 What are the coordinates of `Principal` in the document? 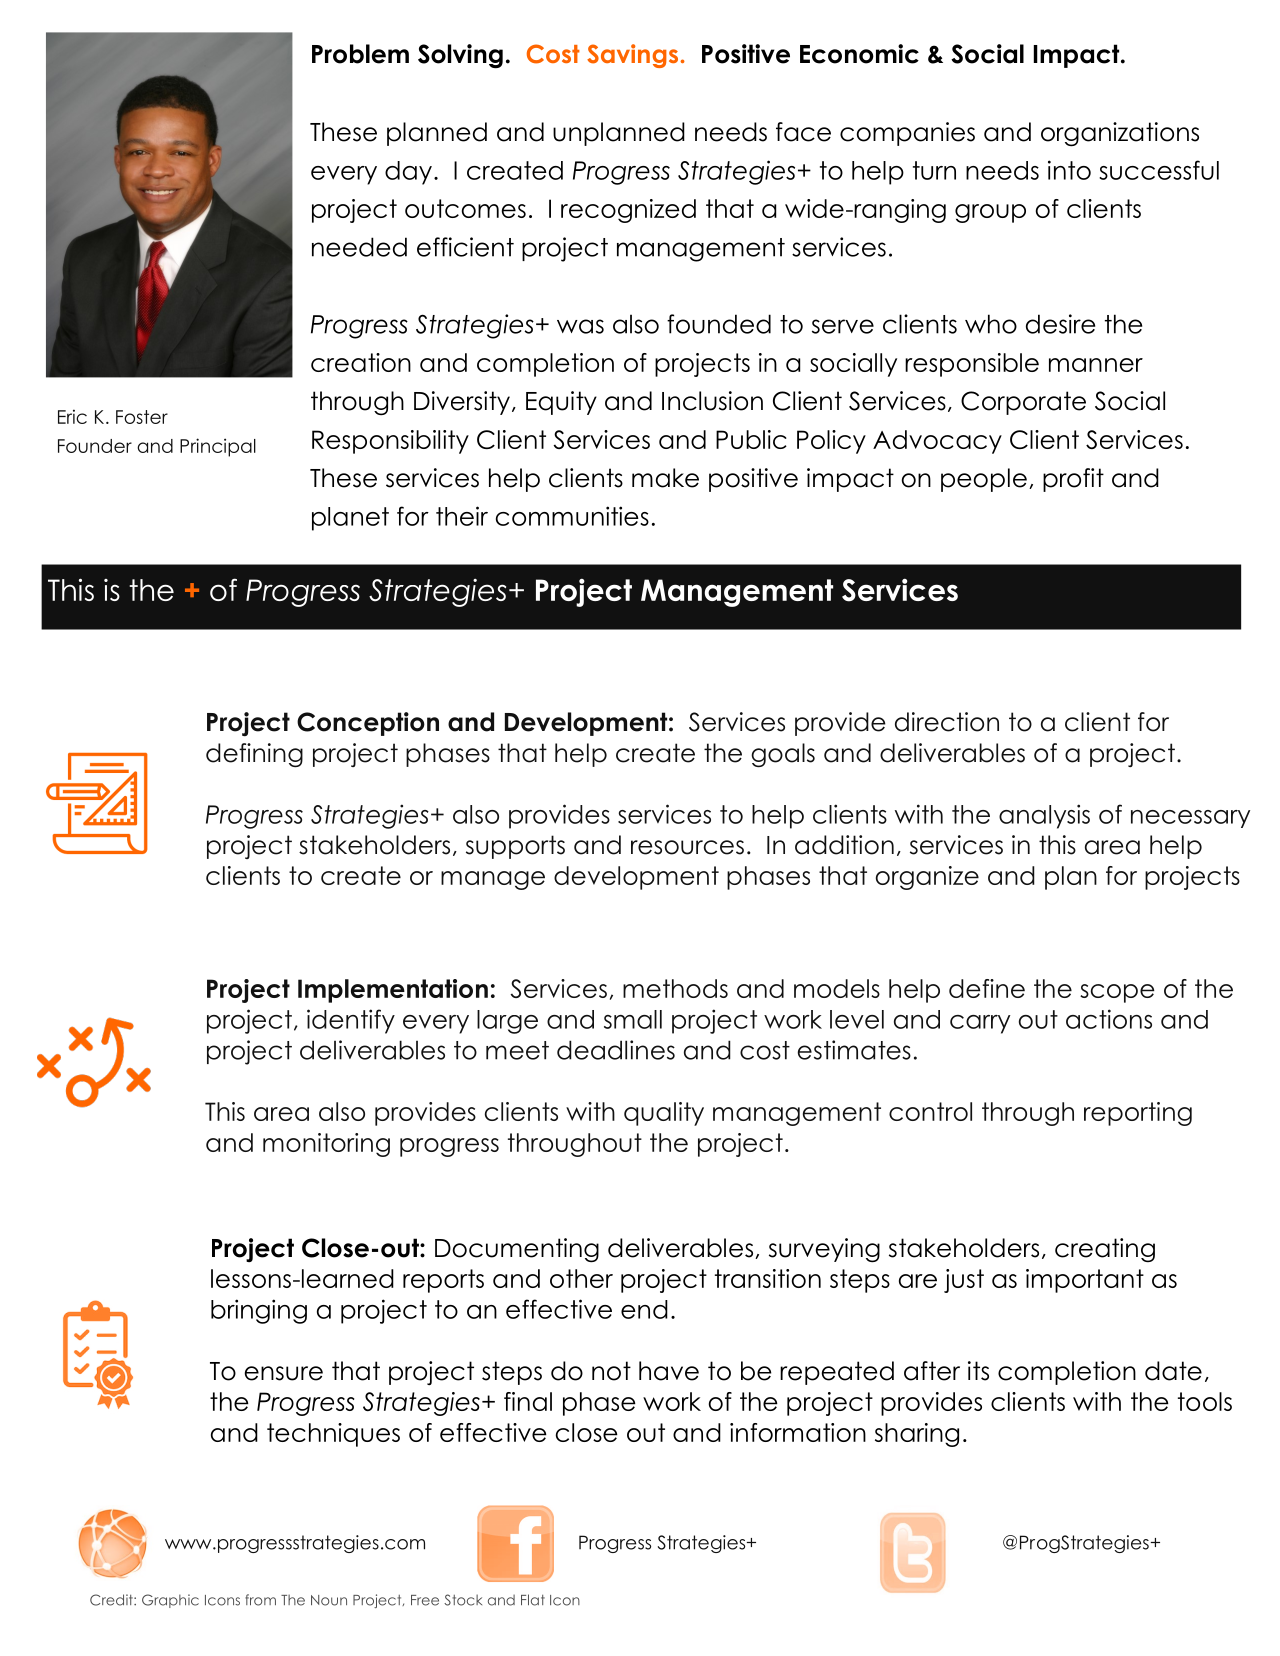 It's located at (218, 447).
